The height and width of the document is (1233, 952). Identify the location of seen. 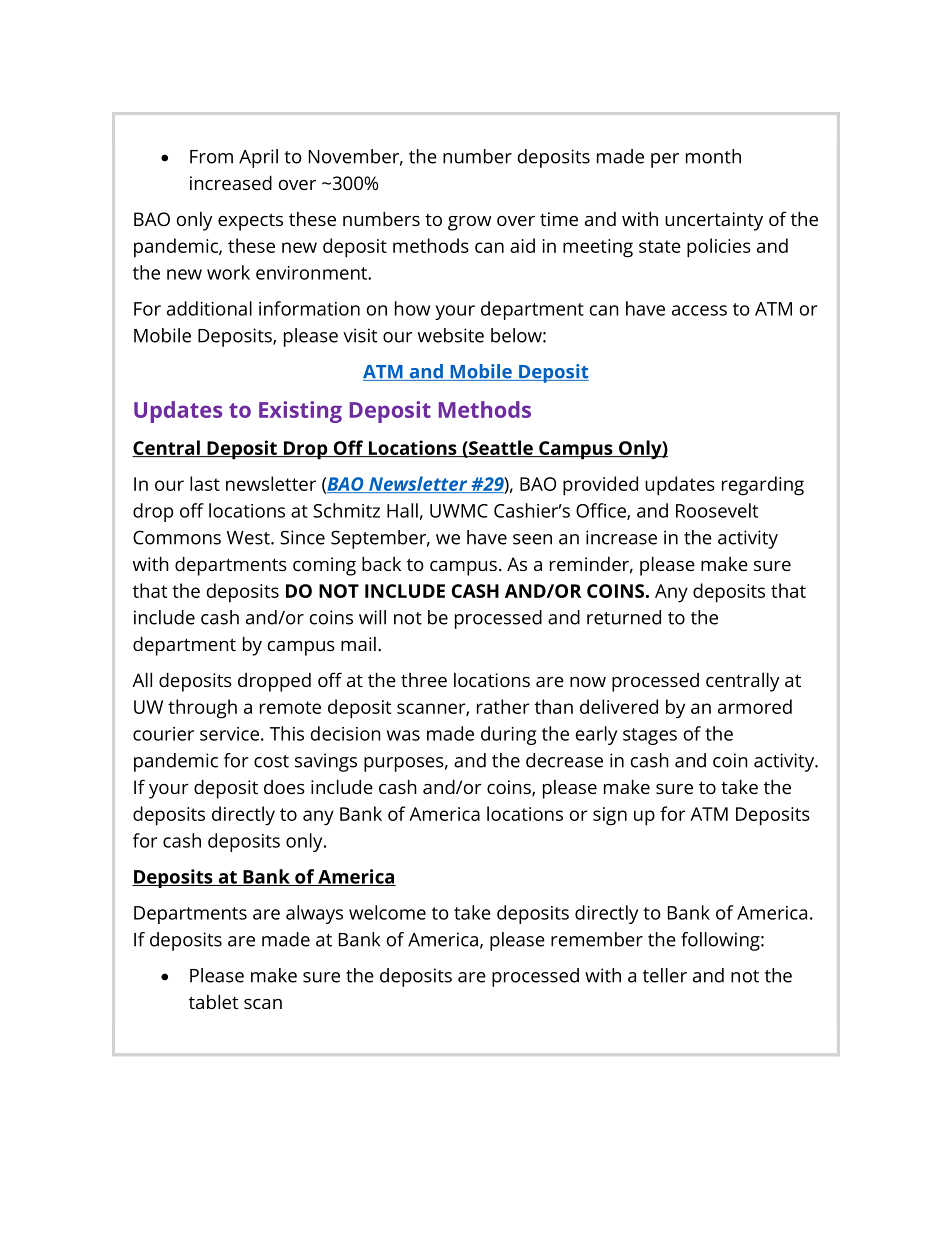
(532, 539).
